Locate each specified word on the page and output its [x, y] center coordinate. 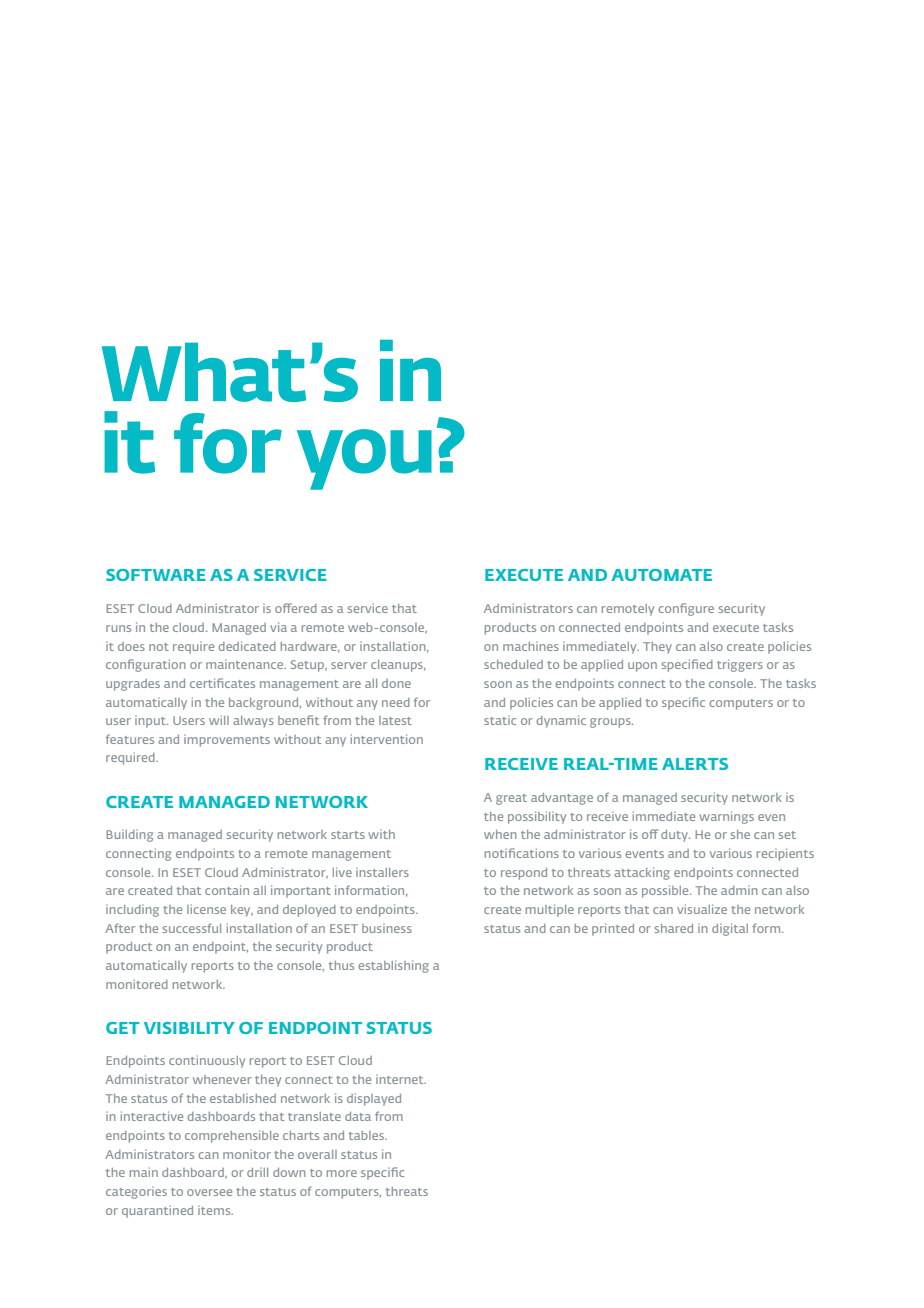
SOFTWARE [156, 575]
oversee [209, 1192]
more [342, 1173]
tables [368, 1135]
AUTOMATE [661, 575]
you [364, 459]
